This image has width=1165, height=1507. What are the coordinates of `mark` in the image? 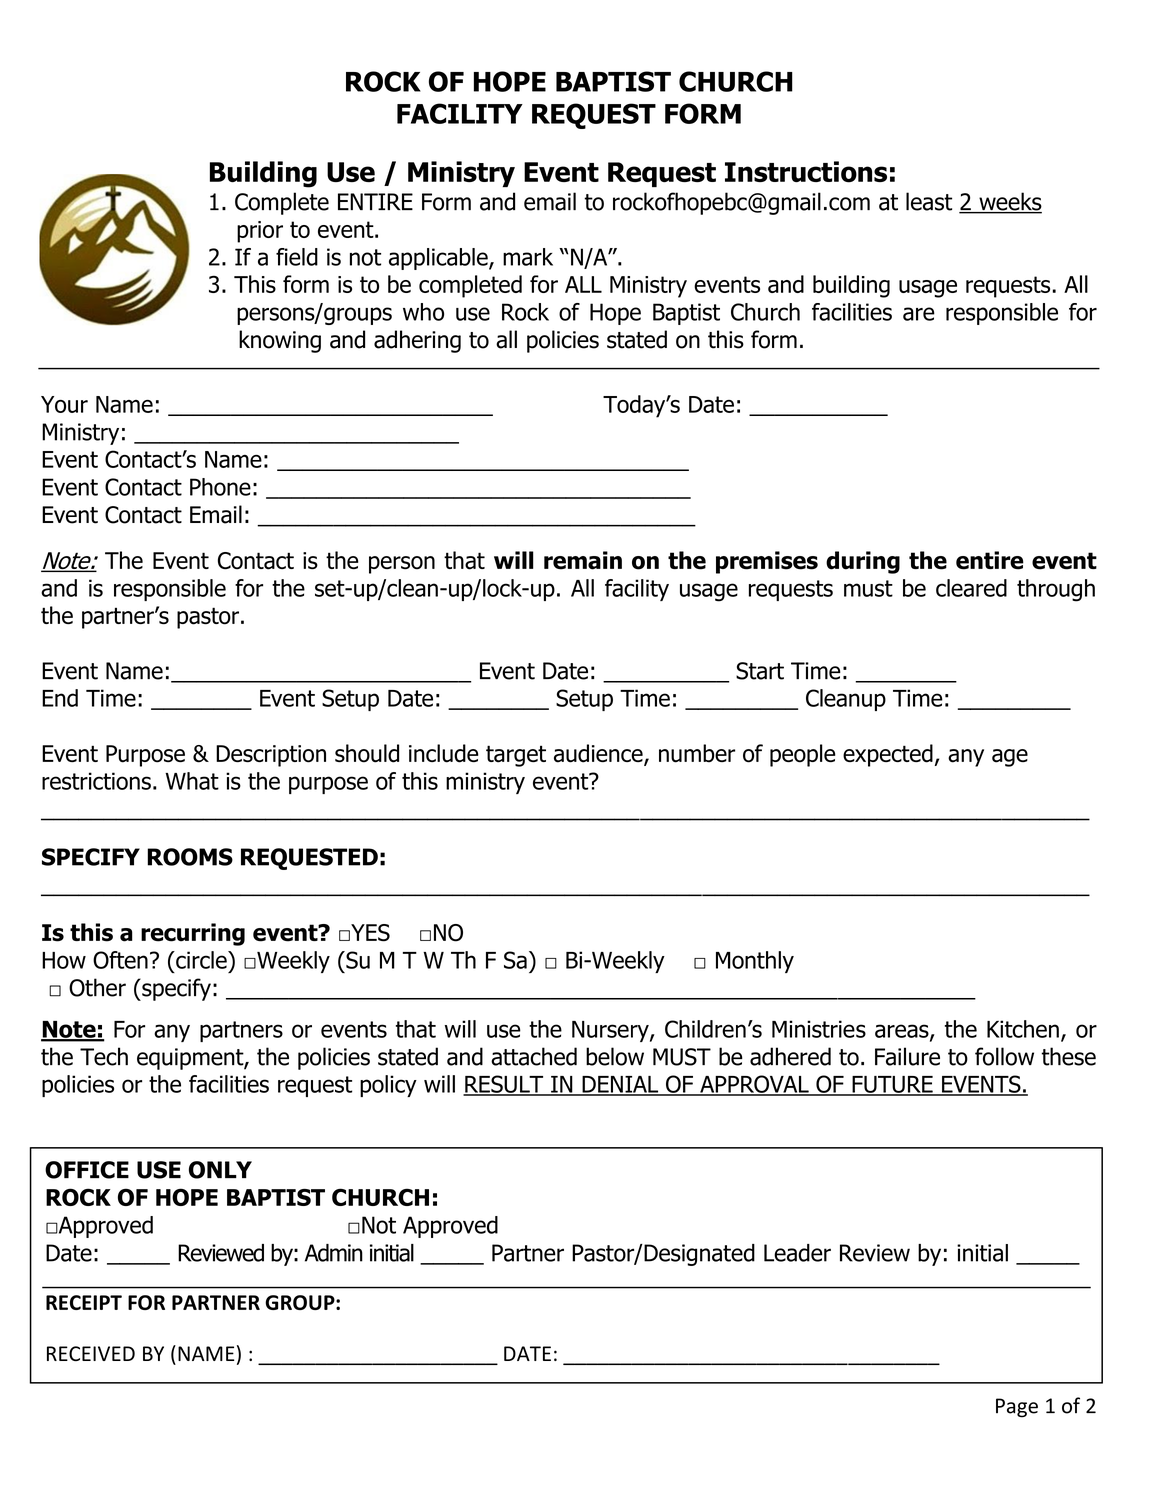 It's located at (528, 257).
